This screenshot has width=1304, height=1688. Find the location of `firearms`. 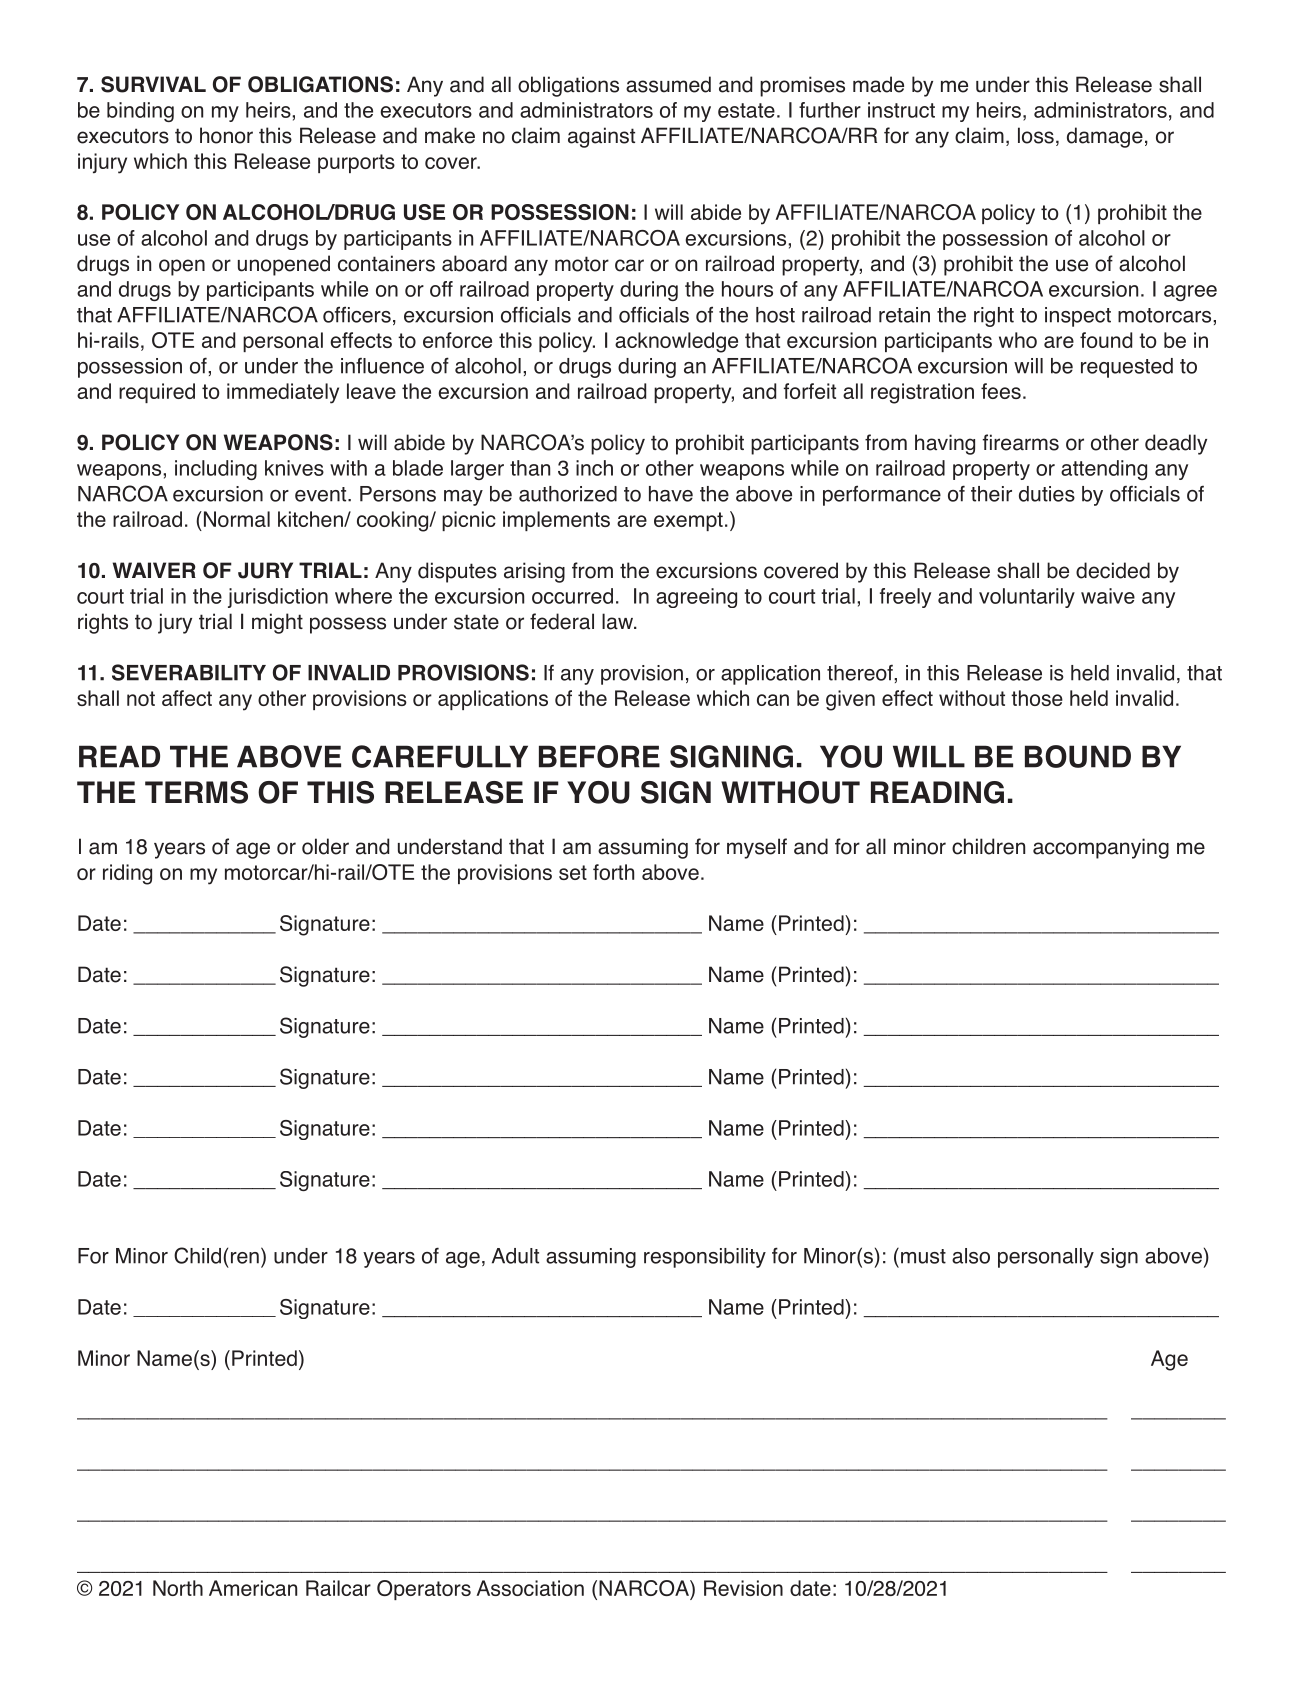

firearms is located at coordinates (1021, 442).
